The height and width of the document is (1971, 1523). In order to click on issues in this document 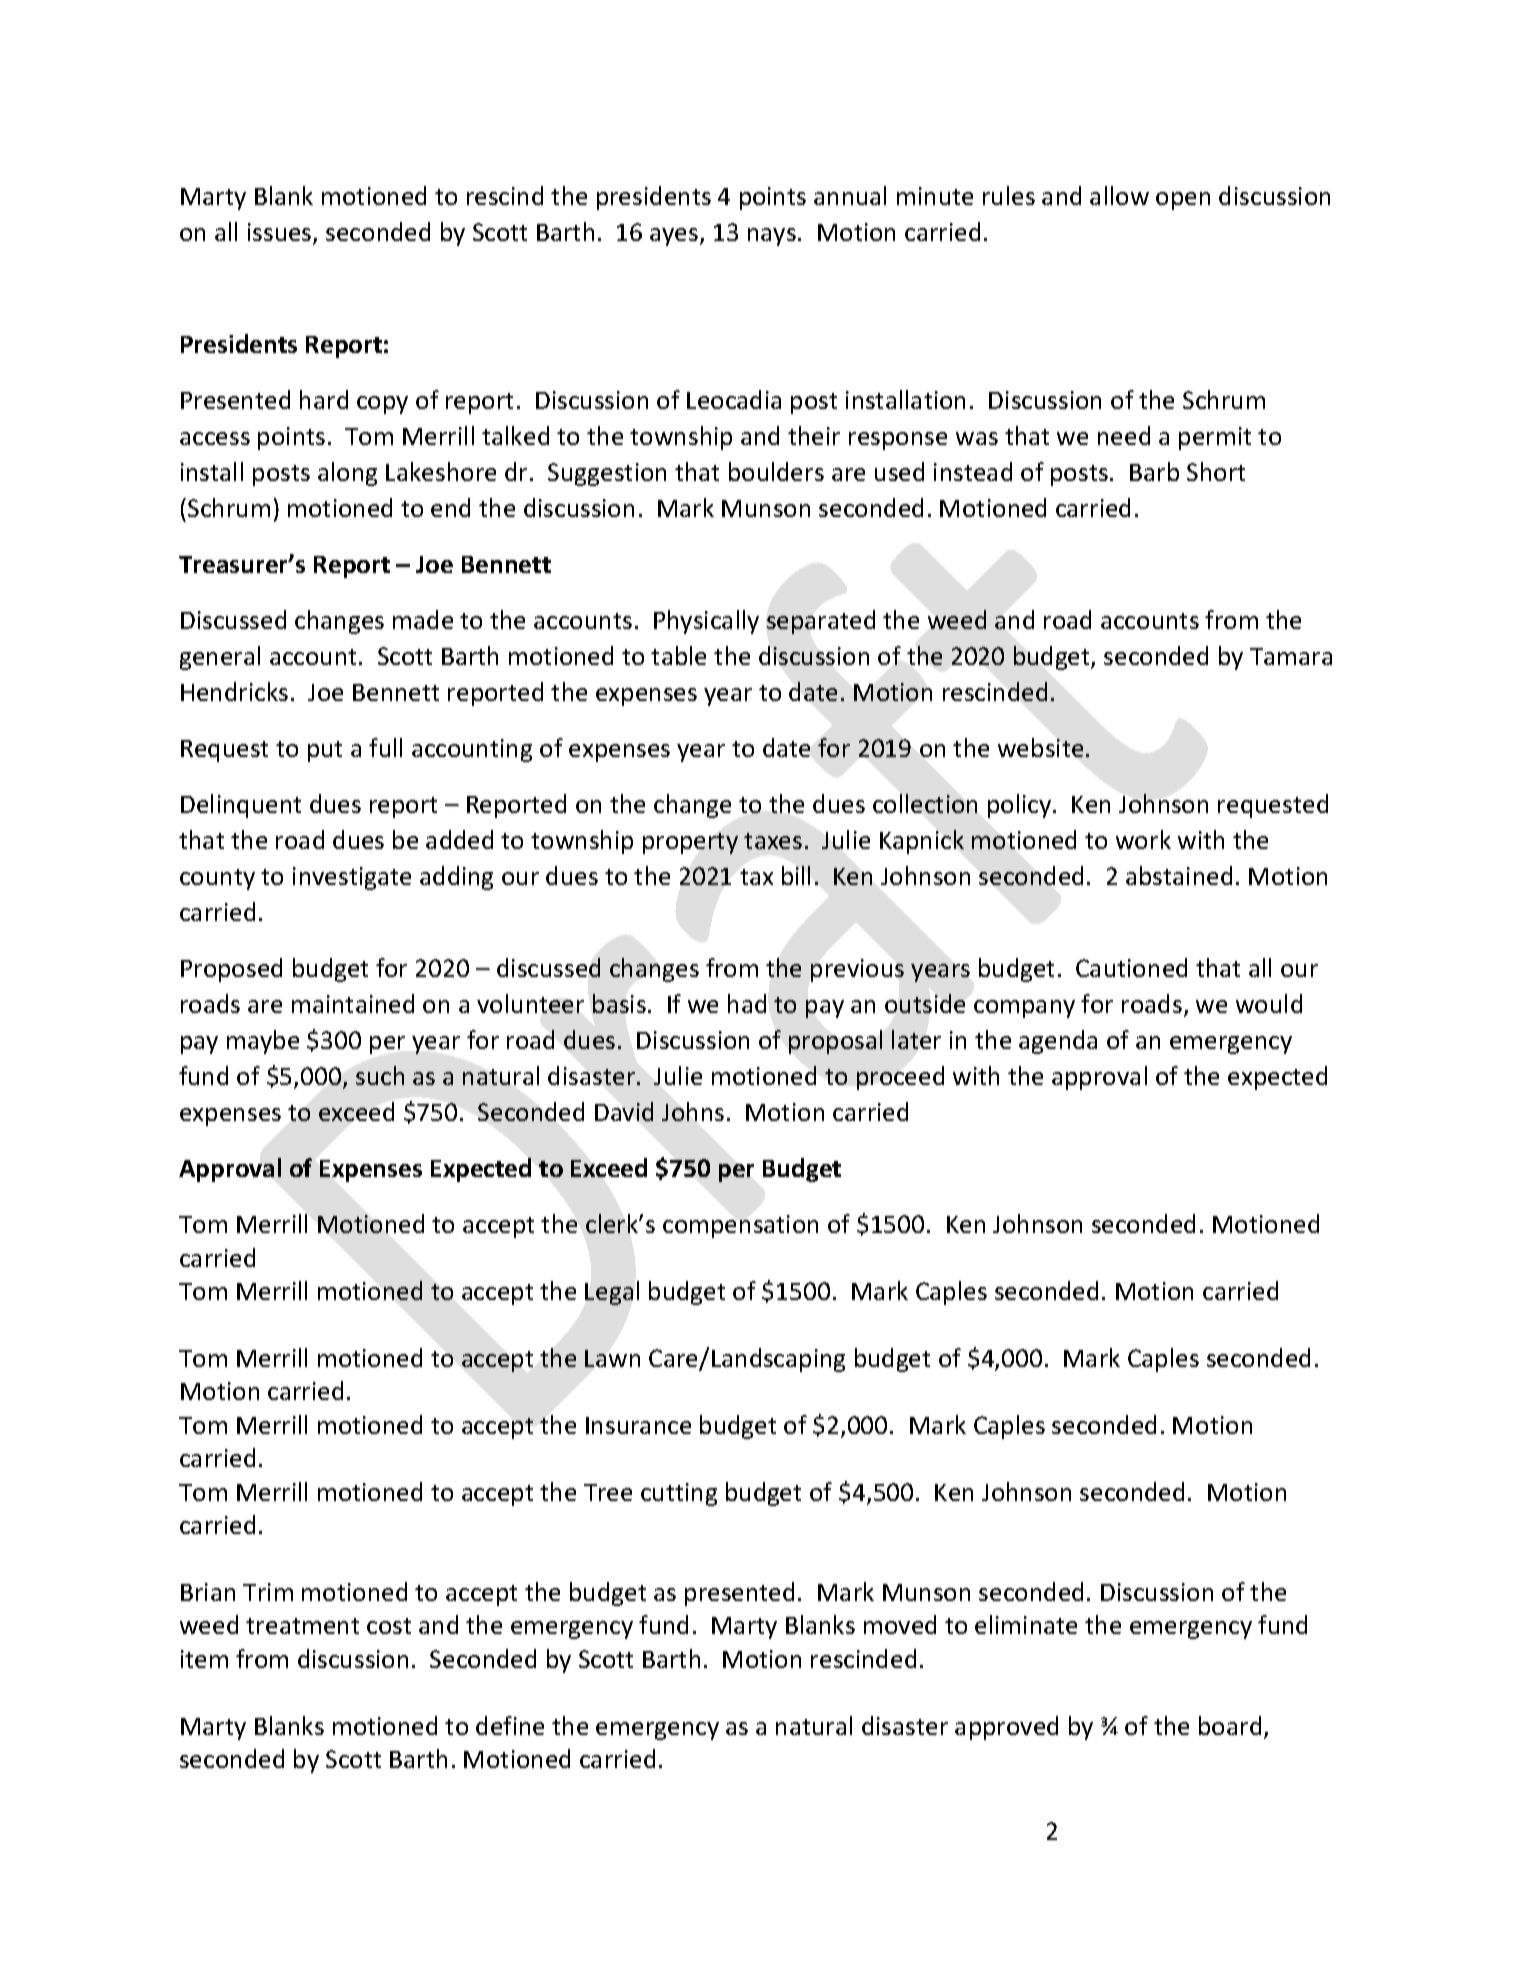, I will do `click(281, 233)`.
